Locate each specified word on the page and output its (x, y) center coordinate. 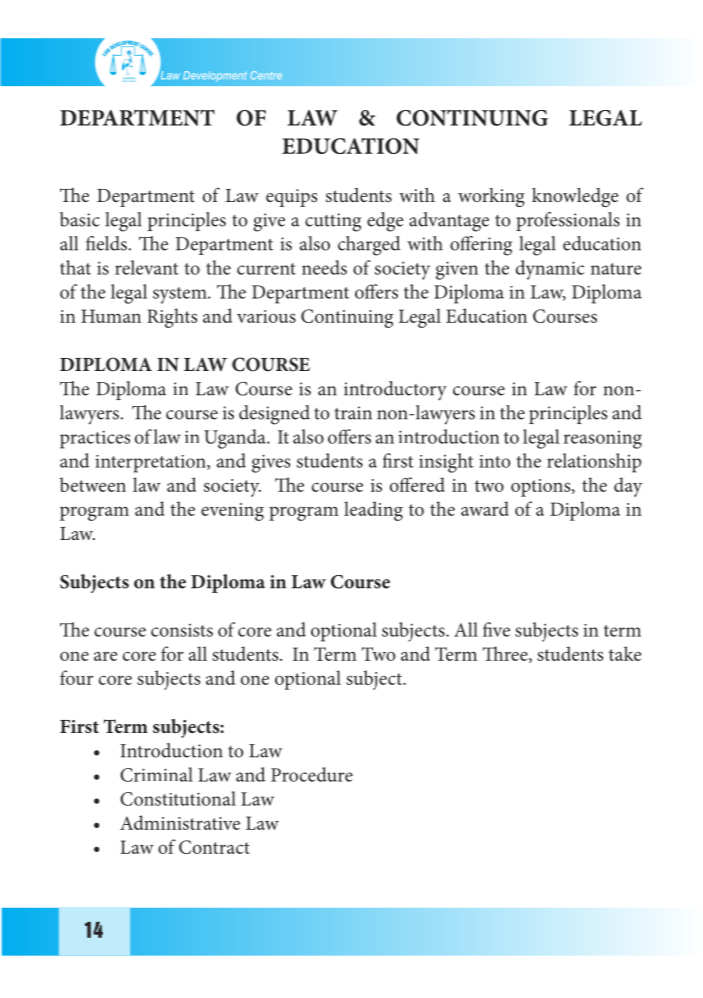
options (542, 488)
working (491, 197)
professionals (568, 221)
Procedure (312, 774)
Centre (266, 75)
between (93, 484)
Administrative (180, 822)
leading (373, 511)
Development (215, 76)
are (106, 656)
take (625, 653)
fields (107, 243)
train (353, 413)
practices (95, 439)
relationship (594, 463)
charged (369, 246)
